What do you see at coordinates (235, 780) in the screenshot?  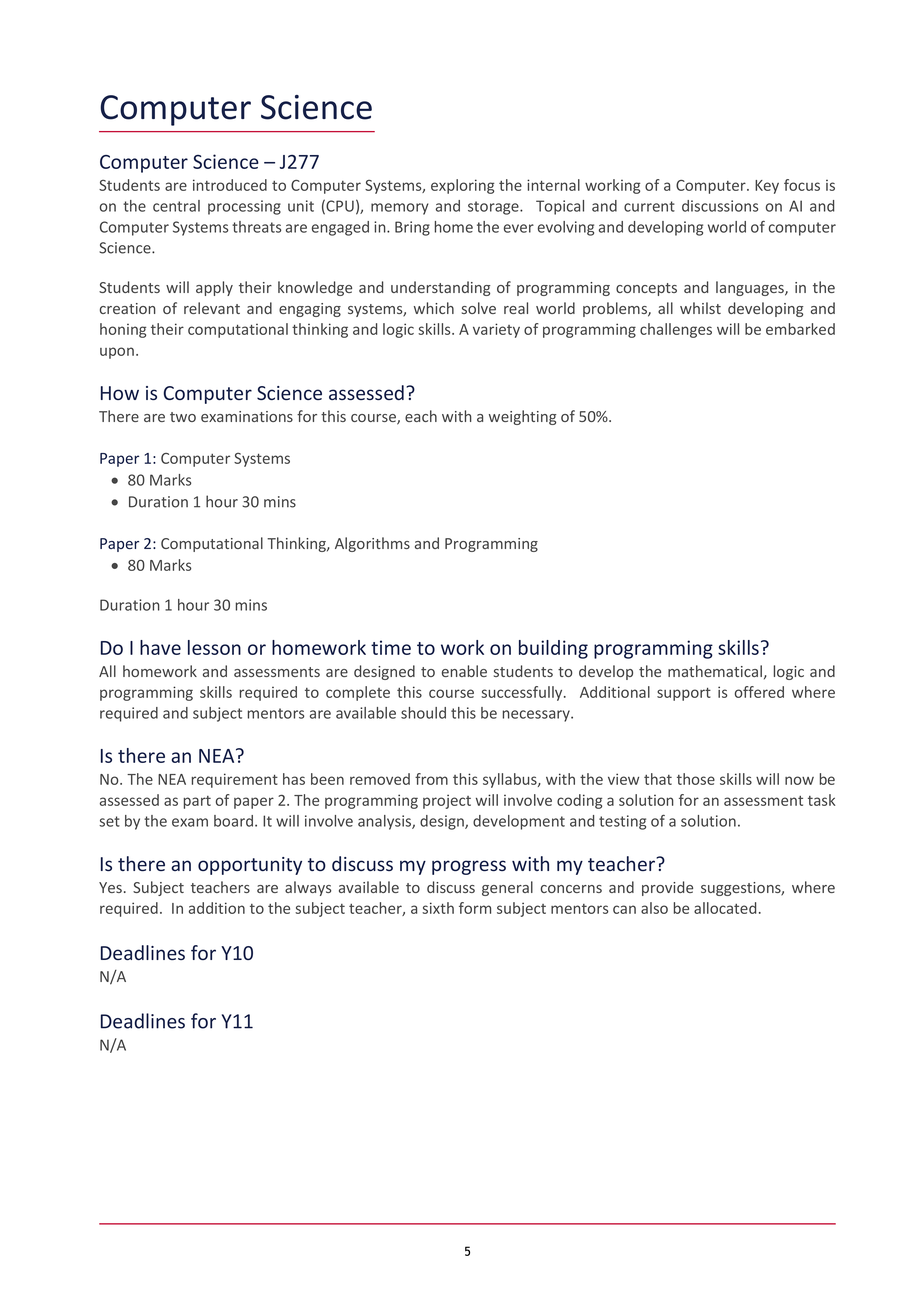 I see `requirement` at bounding box center [235, 780].
